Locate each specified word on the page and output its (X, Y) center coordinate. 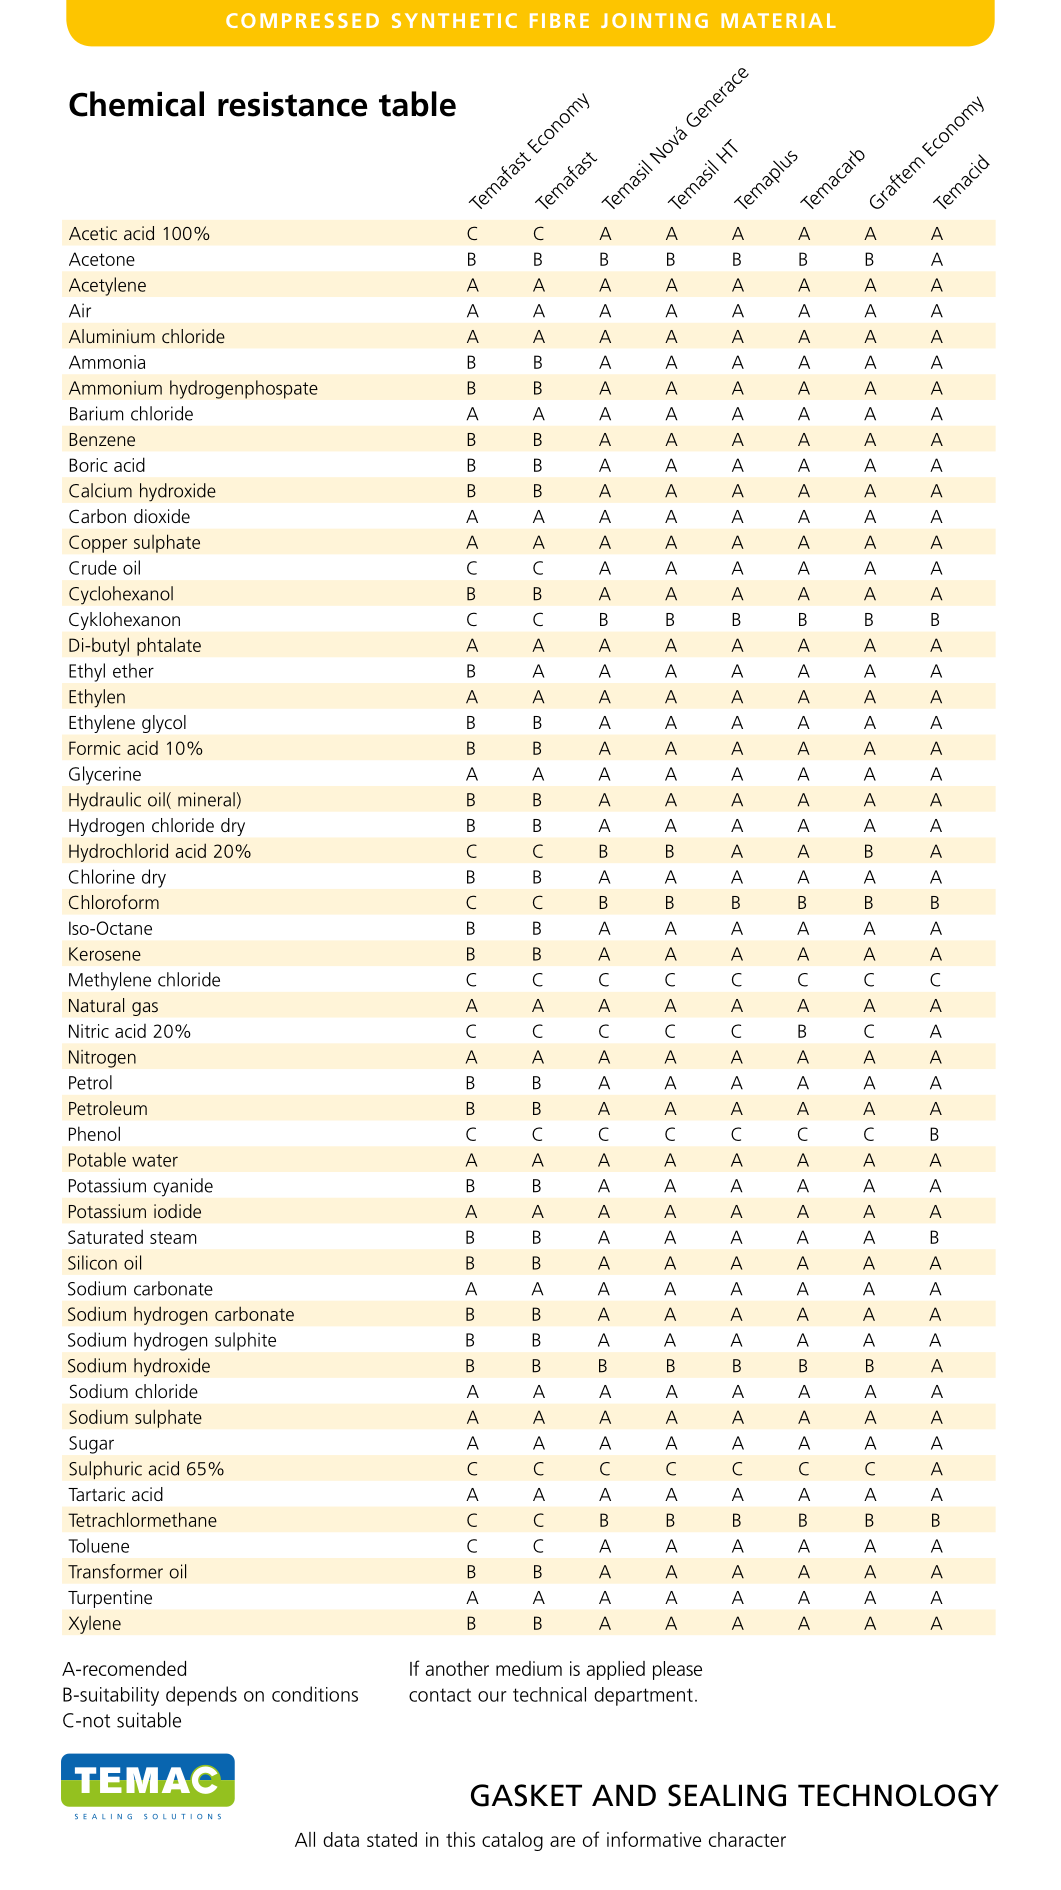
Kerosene (105, 954)
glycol (164, 724)
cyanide (183, 1187)
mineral (206, 799)
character (747, 1839)
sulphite (245, 1341)
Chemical (136, 104)
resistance (293, 104)
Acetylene (107, 286)
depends (201, 1696)
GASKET (526, 1795)
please (677, 1670)
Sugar (91, 1445)
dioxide (162, 516)
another (457, 1668)
